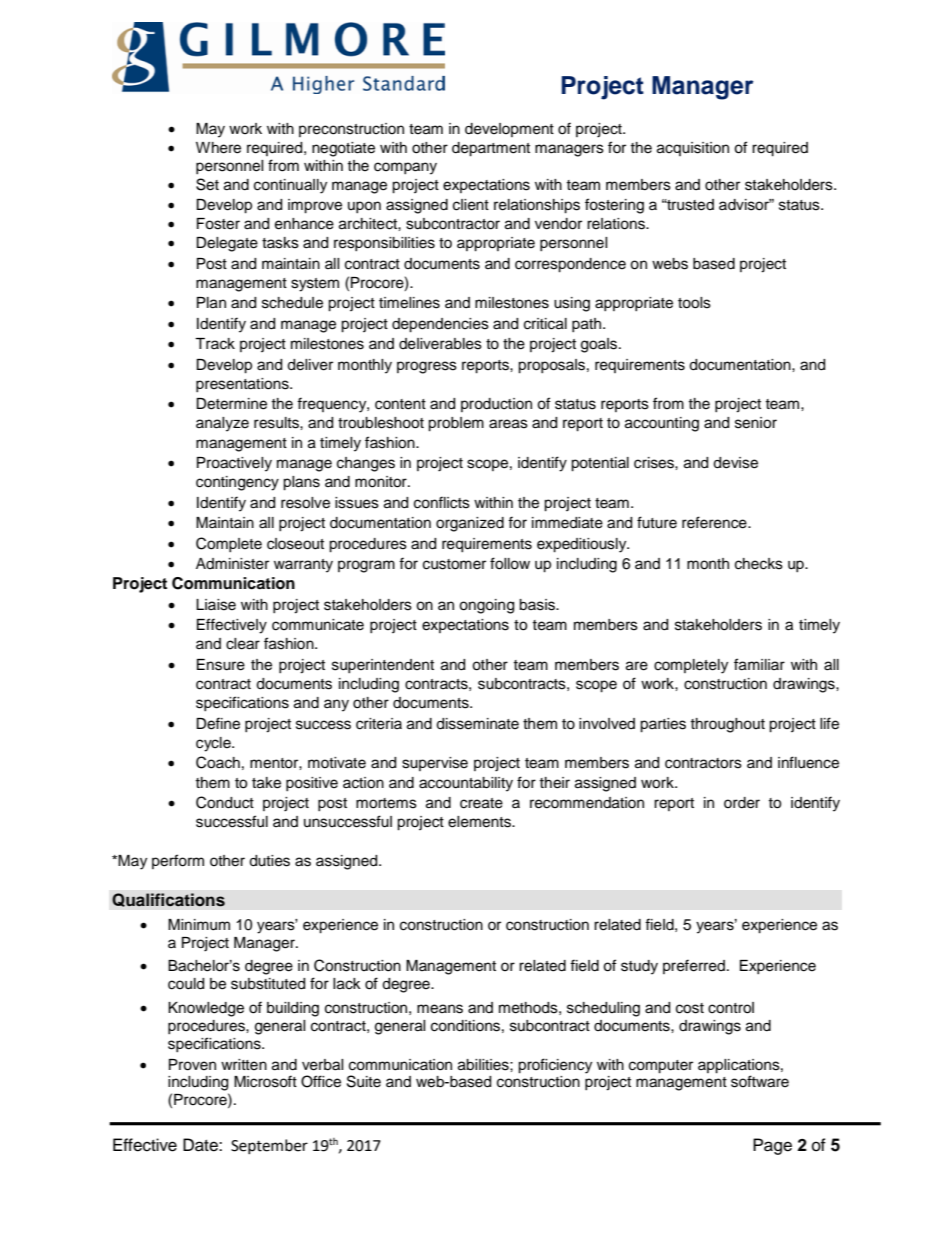 Image resolution: width=952 pixels, height=1233 pixels. Describe the element at coordinates (269, 1146) in the document. I see `September` at that location.
